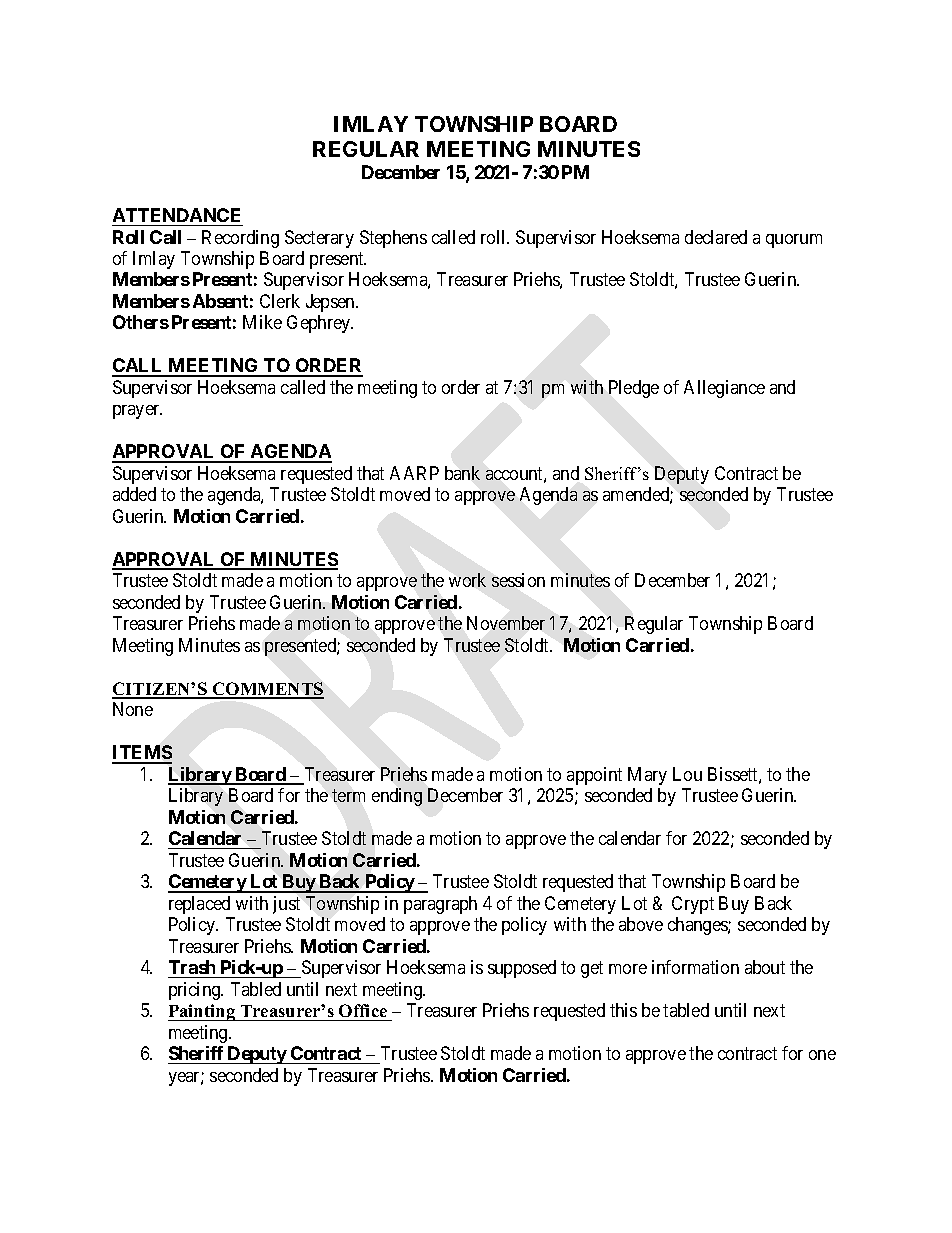 This image has height=1233, width=952. Describe the element at coordinates (240, 239) in the image. I see `Recording` at that location.
